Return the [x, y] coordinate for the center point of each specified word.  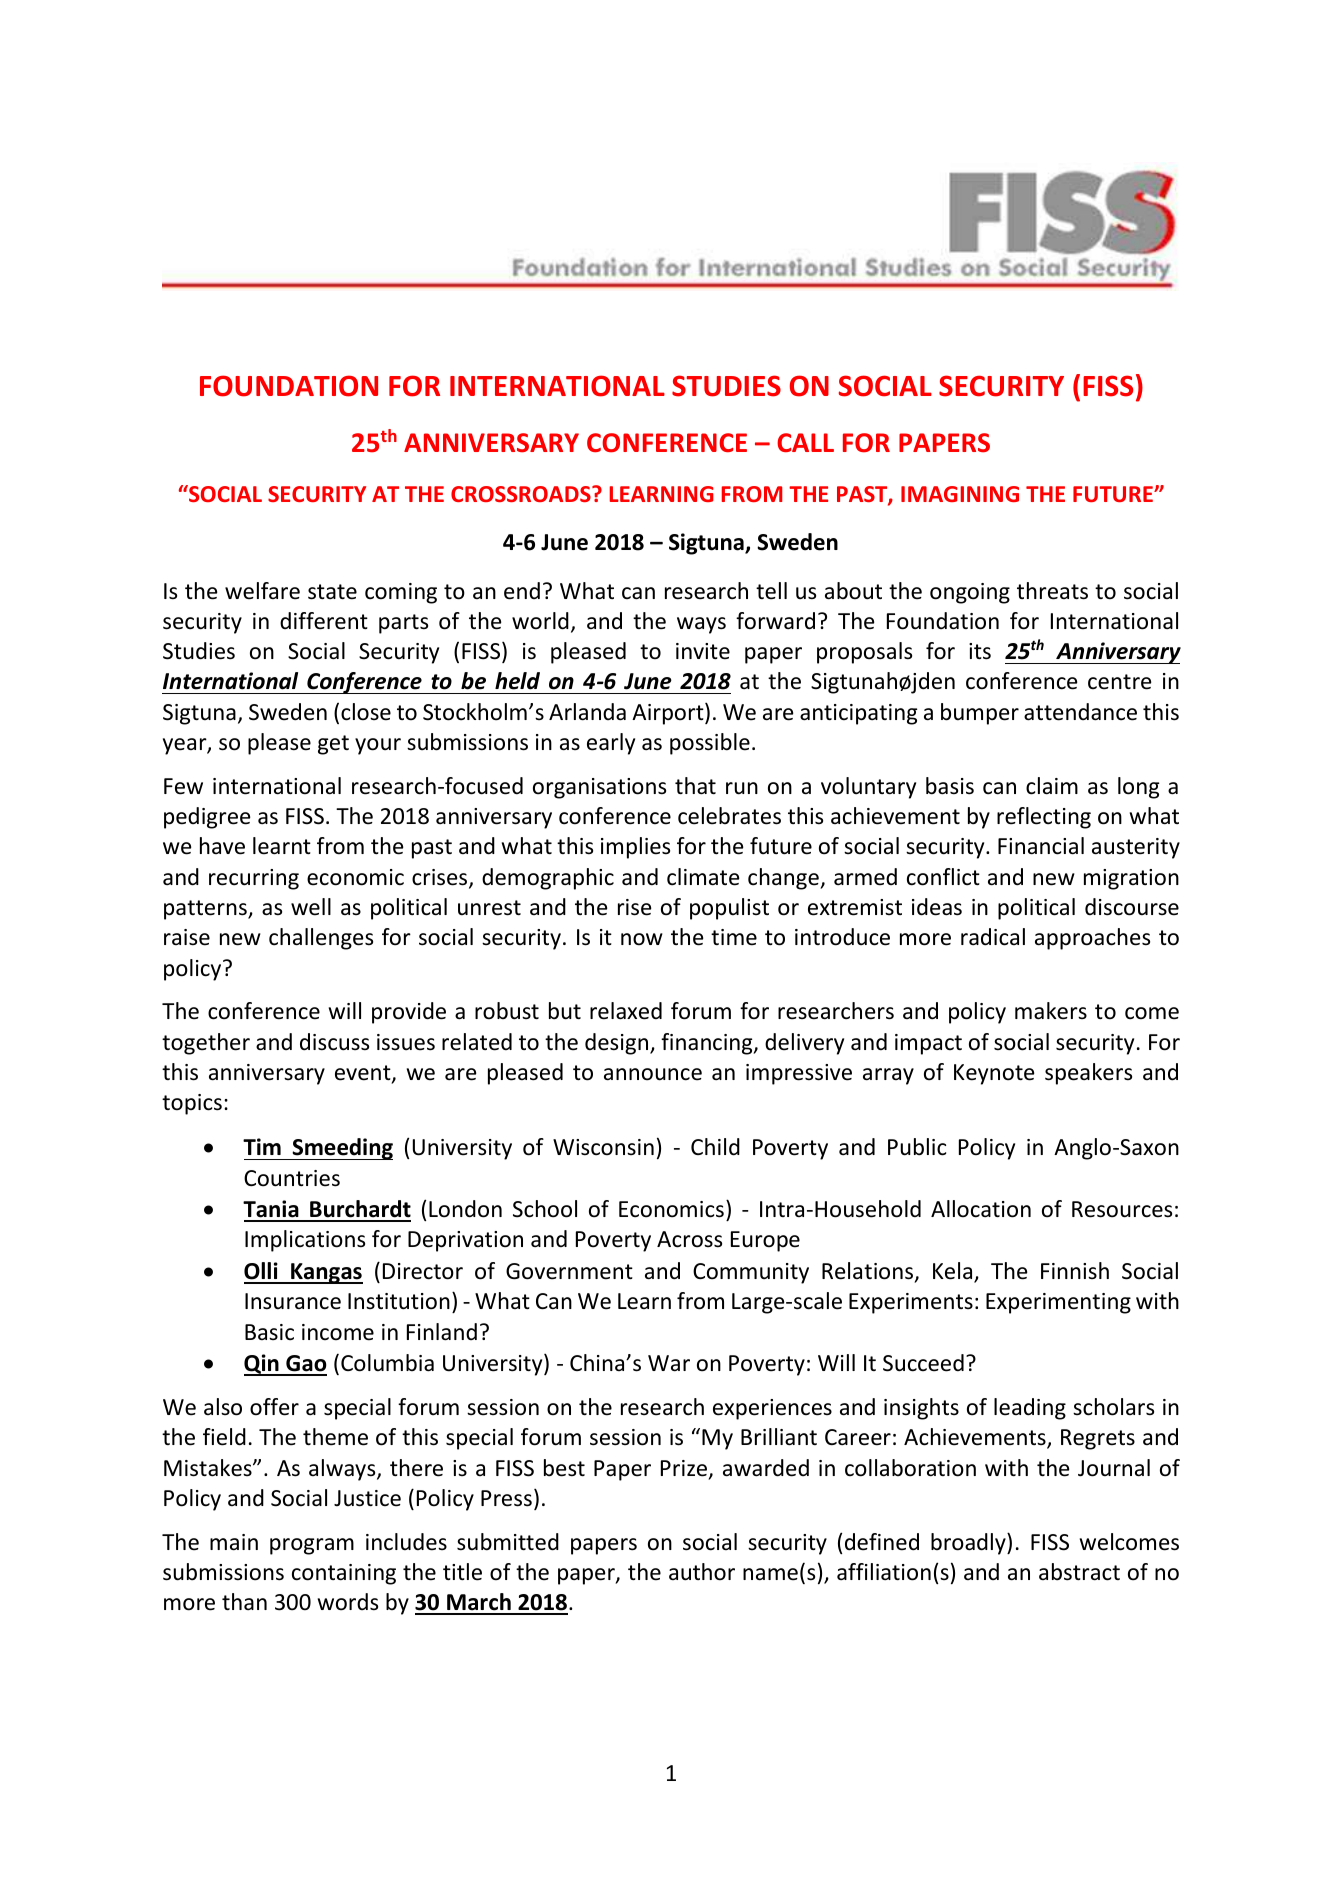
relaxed [626, 1011]
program [312, 1546]
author [702, 1572]
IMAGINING [960, 494]
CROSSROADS [522, 494]
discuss [334, 1042]
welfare [262, 591]
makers [1051, 1011]
